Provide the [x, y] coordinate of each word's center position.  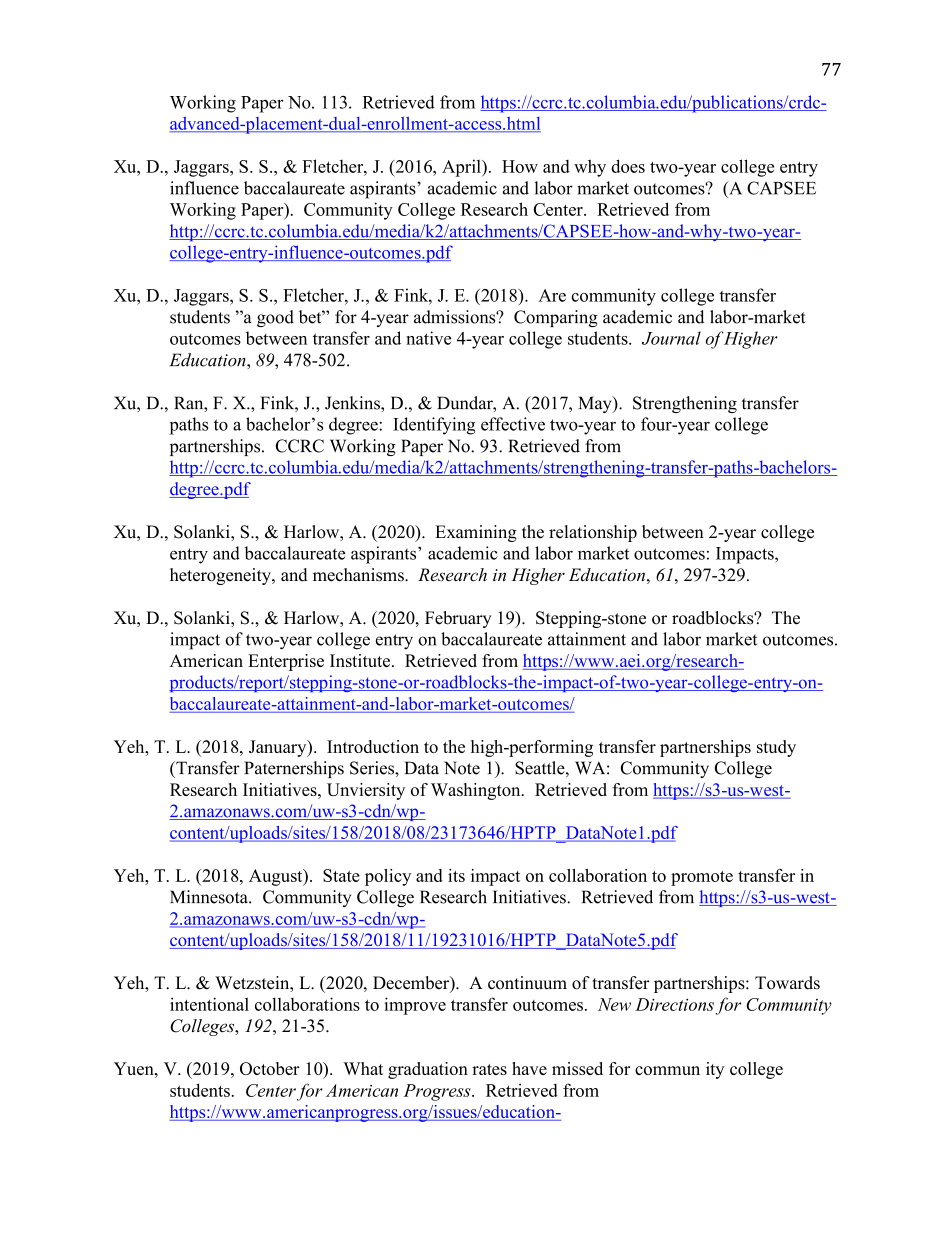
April [462, 168]
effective [513, 424]
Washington [477, 791]
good [275, 318]
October [270, 1068]
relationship [593, 533]
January [279, 748]
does [628, 166]
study [776, 748]
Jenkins [353, 404]
